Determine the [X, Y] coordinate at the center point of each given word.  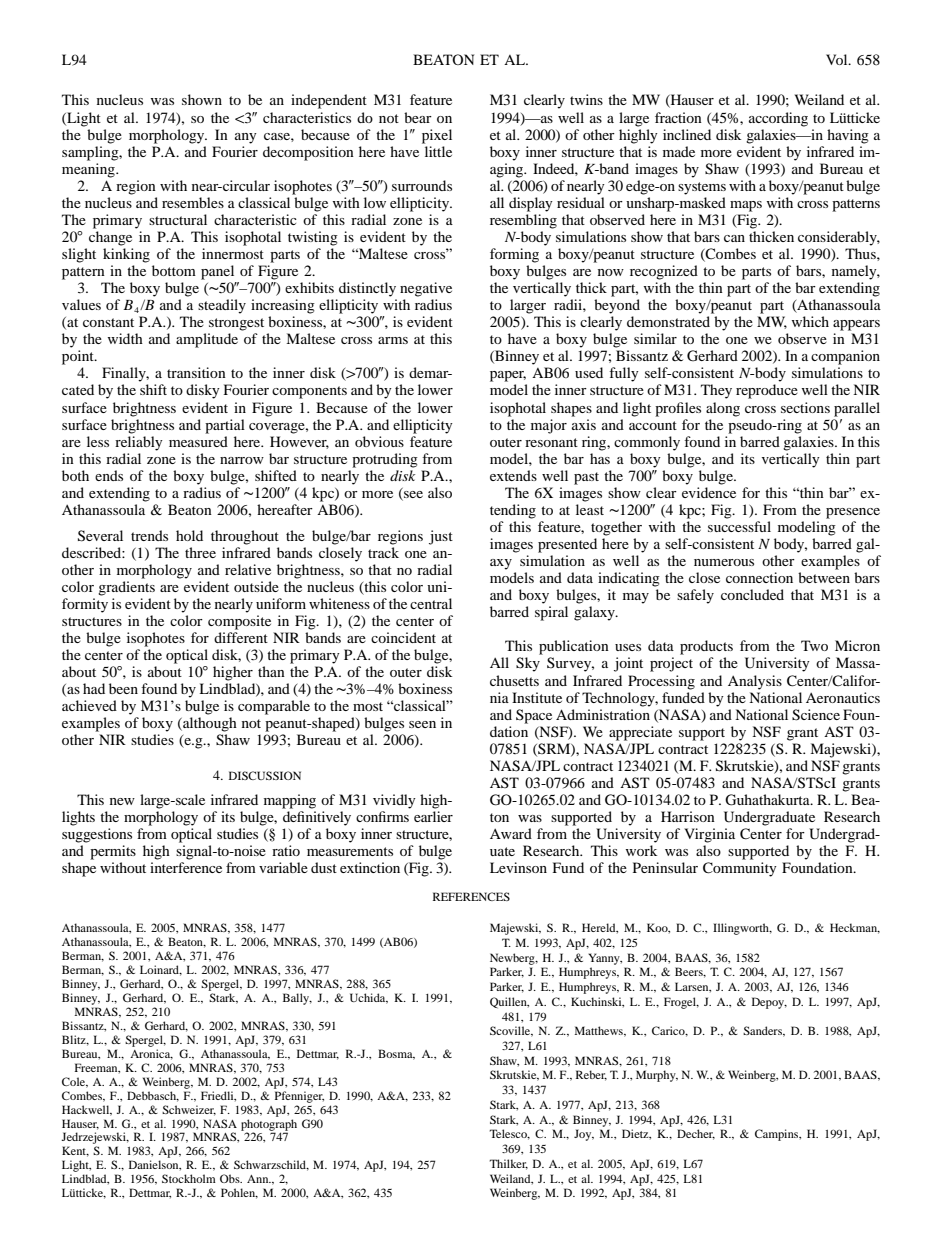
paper [508, 376]
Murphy [657, 1076]
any [246, 138]
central [431, 603]
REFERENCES [471, 896]
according [778, 119]
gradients [126, 588]
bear [418, 117]
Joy [584, 1135]
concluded [752, 594]
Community [740, 869]
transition [196, 372]
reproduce [767, 391]
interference [186, 867]
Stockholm [189, 1178]
